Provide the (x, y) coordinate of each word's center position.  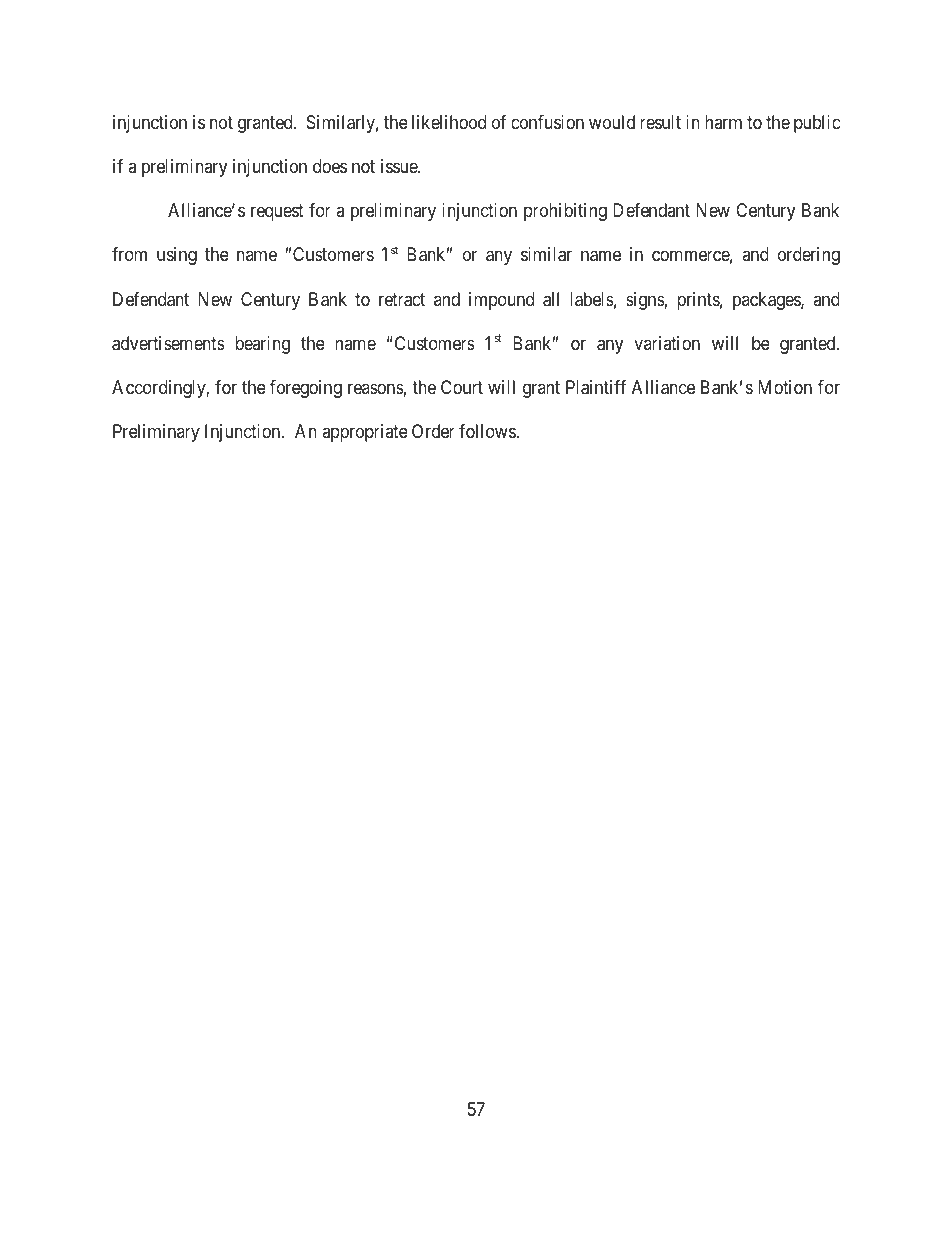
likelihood (449, 122)
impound (501, 301)
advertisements (168, 343)
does (330, 166)
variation (667, 343)
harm (723, 122)
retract (402, 300)
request (277, 213)
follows (488, 431)
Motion (785, 387)
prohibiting (565, 212)
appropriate (365, 433)
